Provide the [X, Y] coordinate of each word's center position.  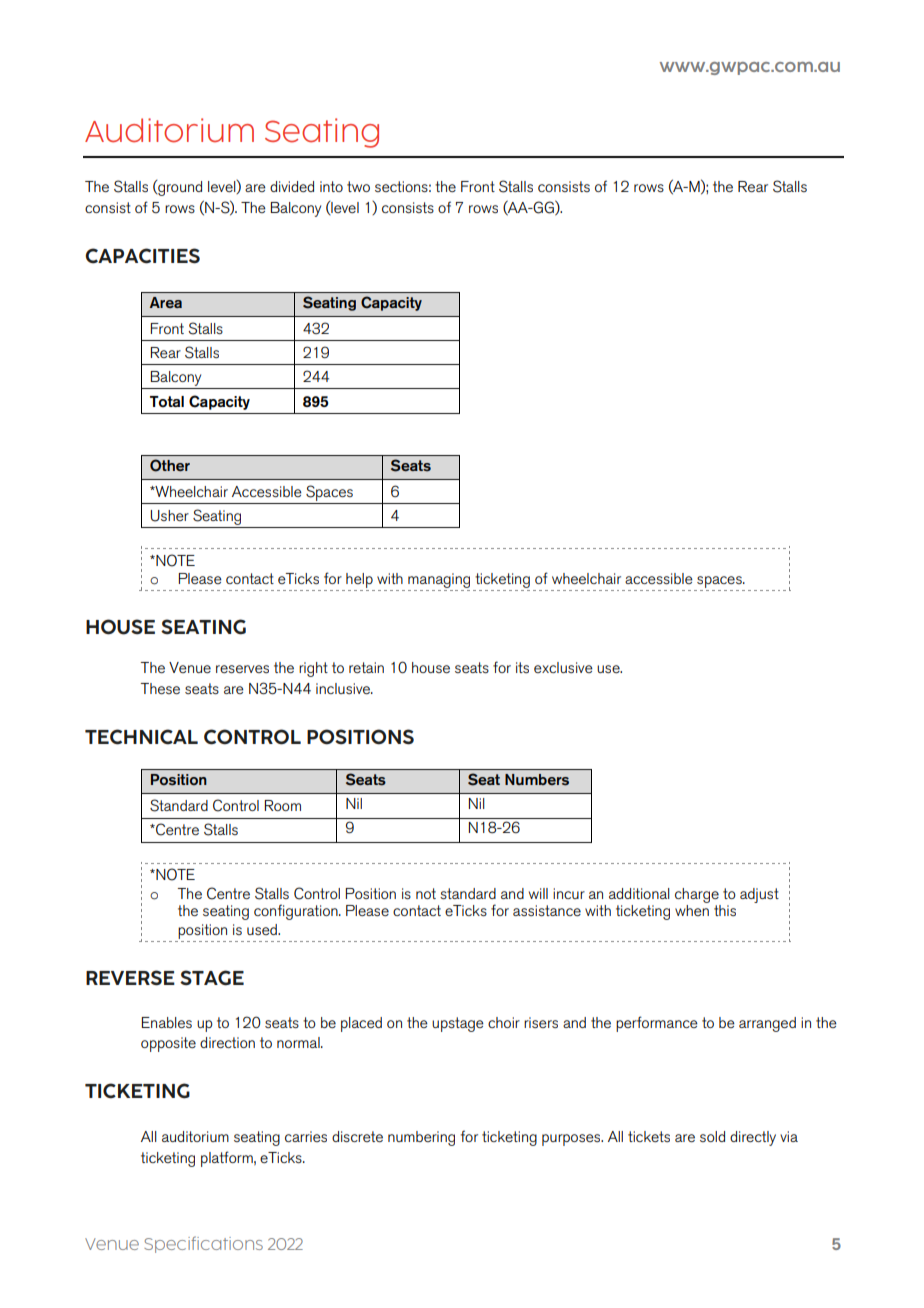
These [160, 688]
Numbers [537, 780]
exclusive [563, 667]
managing [439, 580]
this [725, 910]
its [522, 667]
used [263, 929]
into [331, 186]
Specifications [203, 1244]
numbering [421, 1138]
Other [170, 465]
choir [504, 1022]
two [358, 186]
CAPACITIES [142, 256]
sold [712, 1136]
